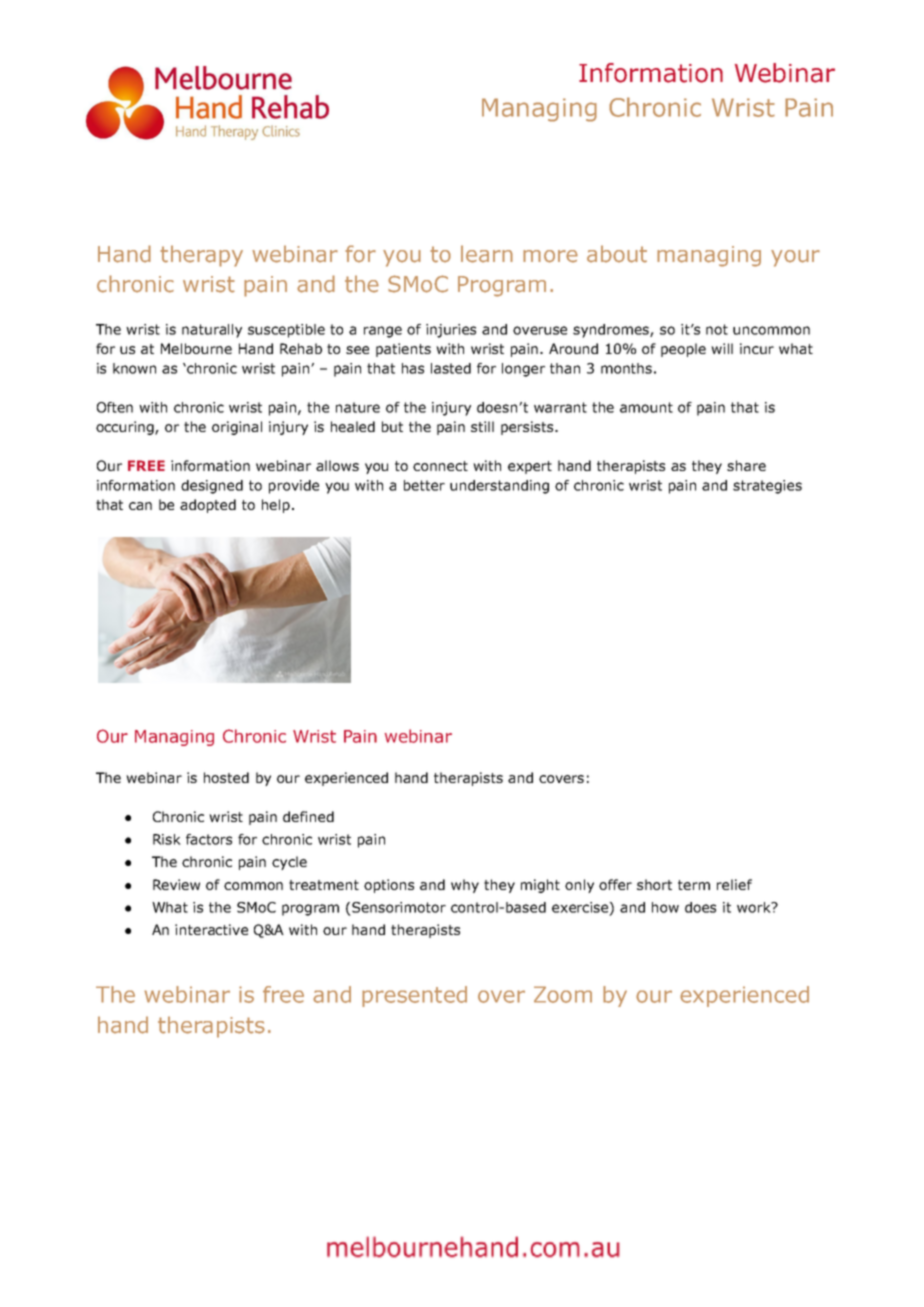 The width and height of the image is (924, 1307). I want to click on your, so click(795, 258).
